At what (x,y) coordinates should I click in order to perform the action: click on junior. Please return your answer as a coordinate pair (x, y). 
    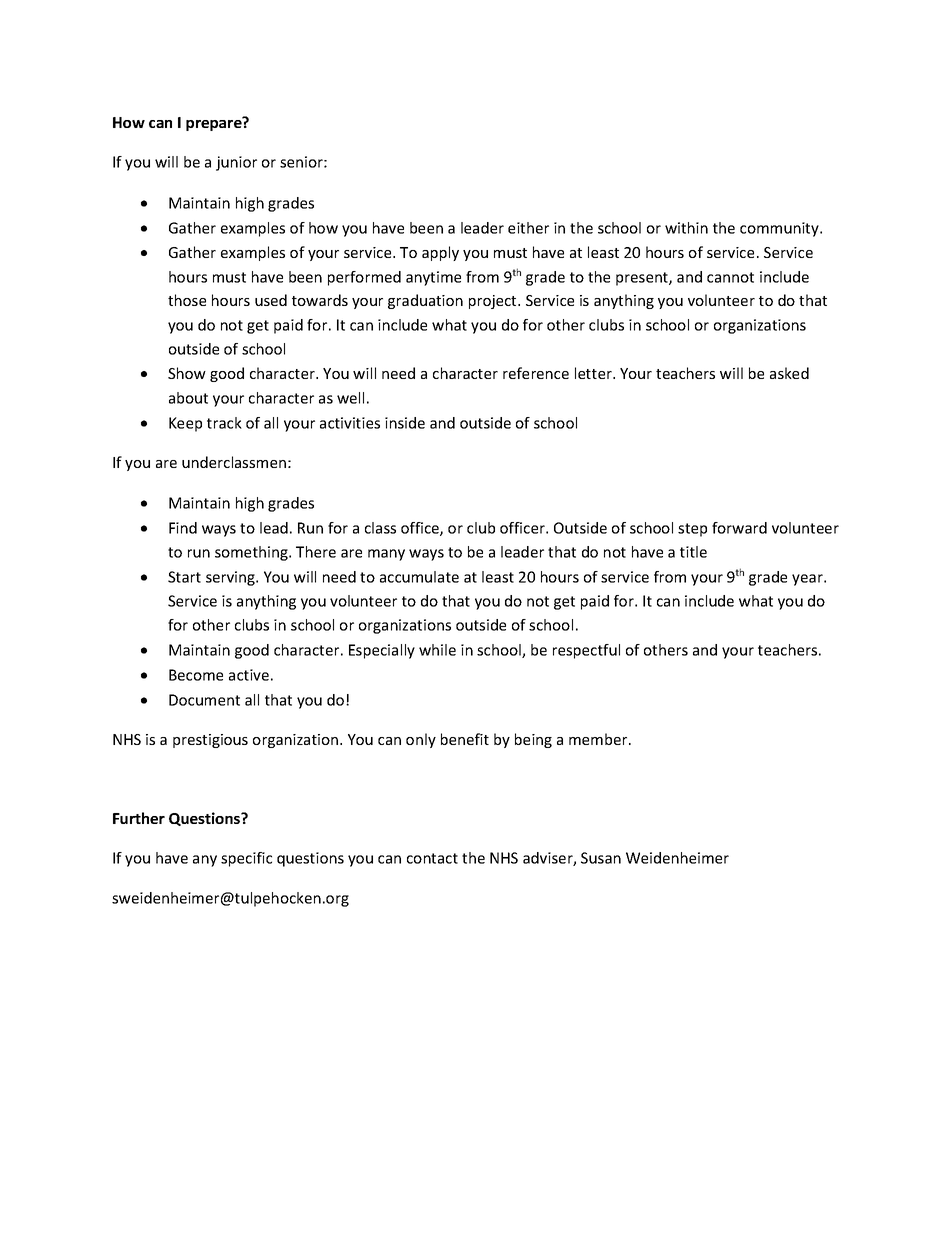
    Looking at the image, I should click on (236, 163).
